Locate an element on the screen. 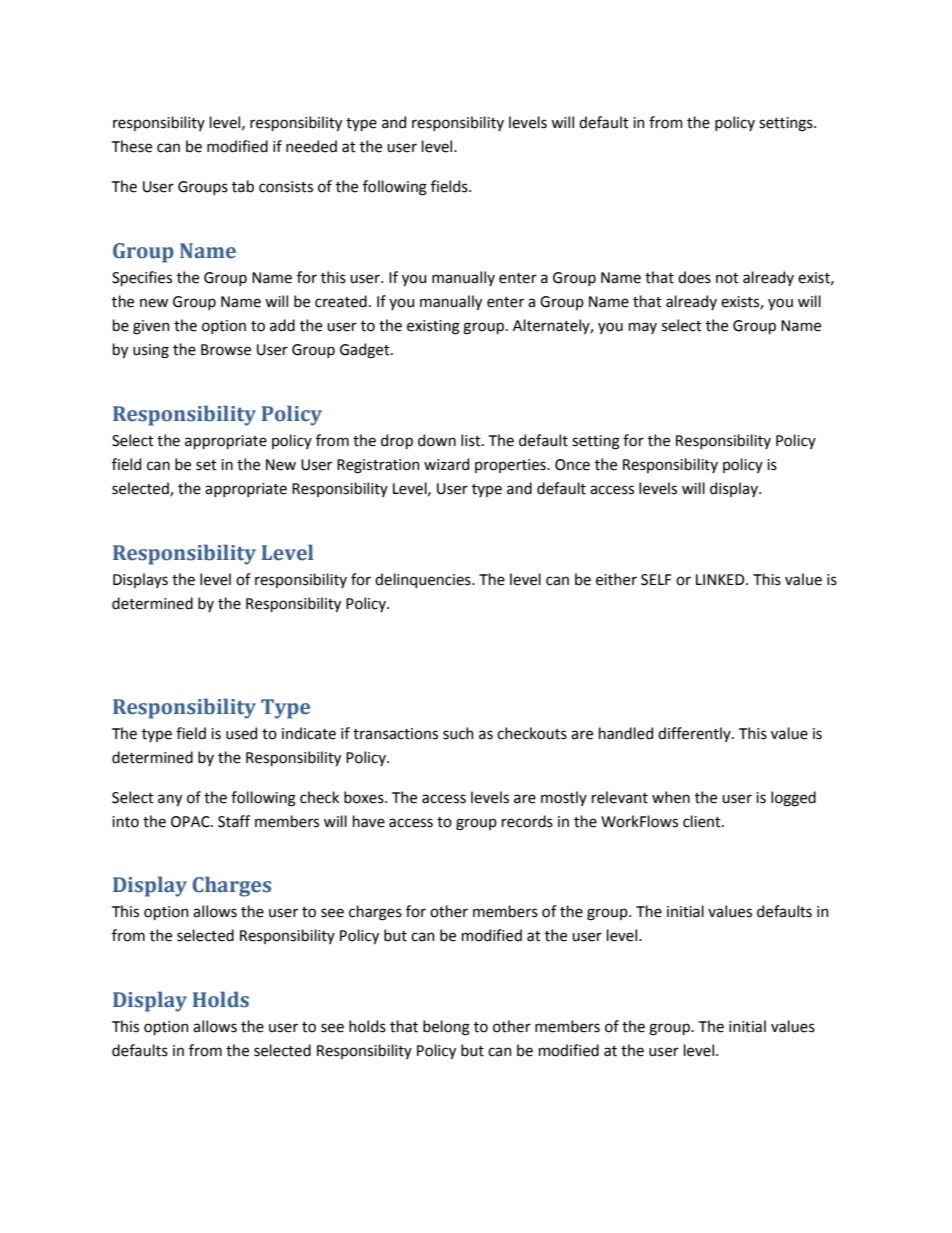 The width and height of the screenshot is (952, 1233). such is located at coordinates (458, 733).
